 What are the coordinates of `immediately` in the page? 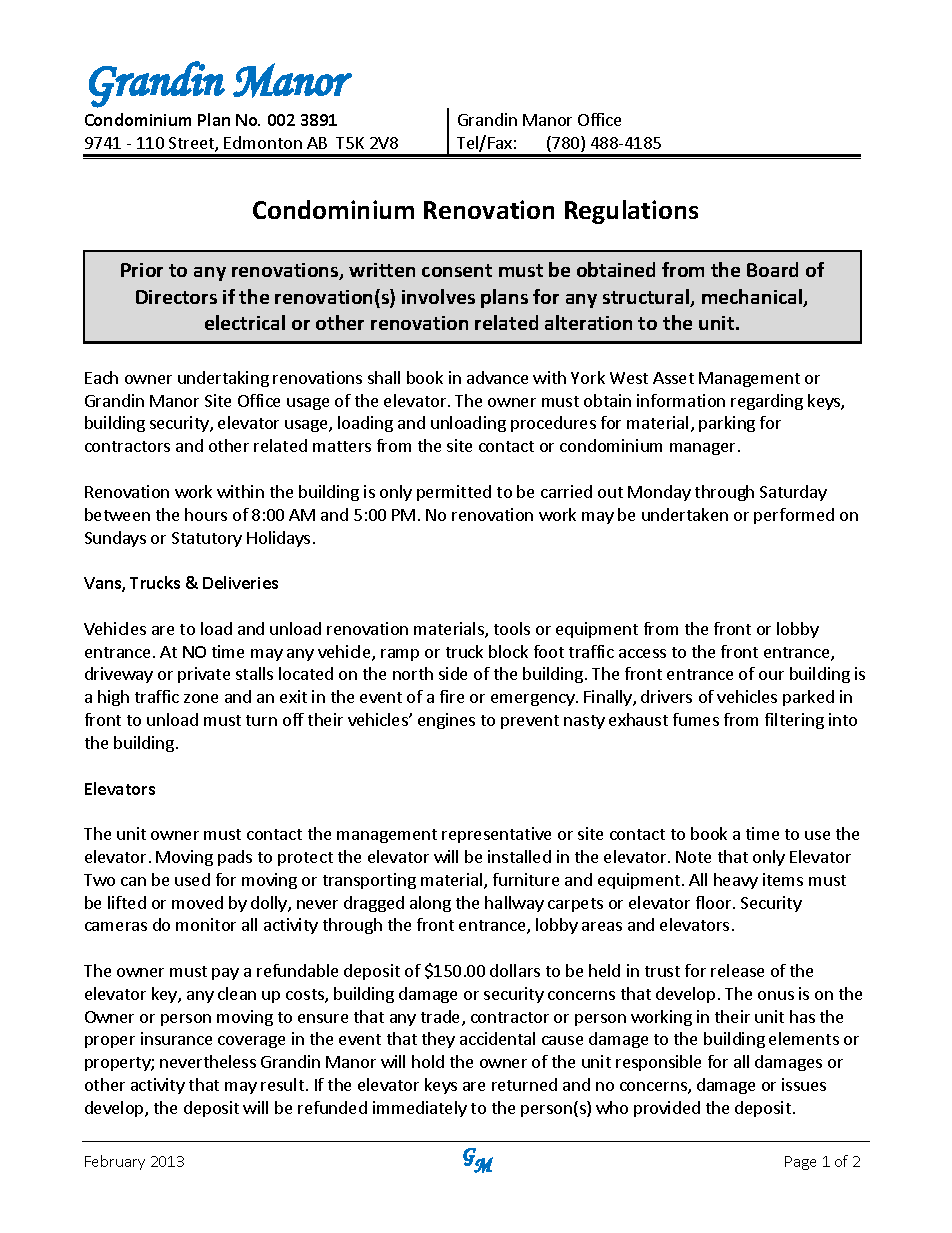 It's located at (420, 1109).
